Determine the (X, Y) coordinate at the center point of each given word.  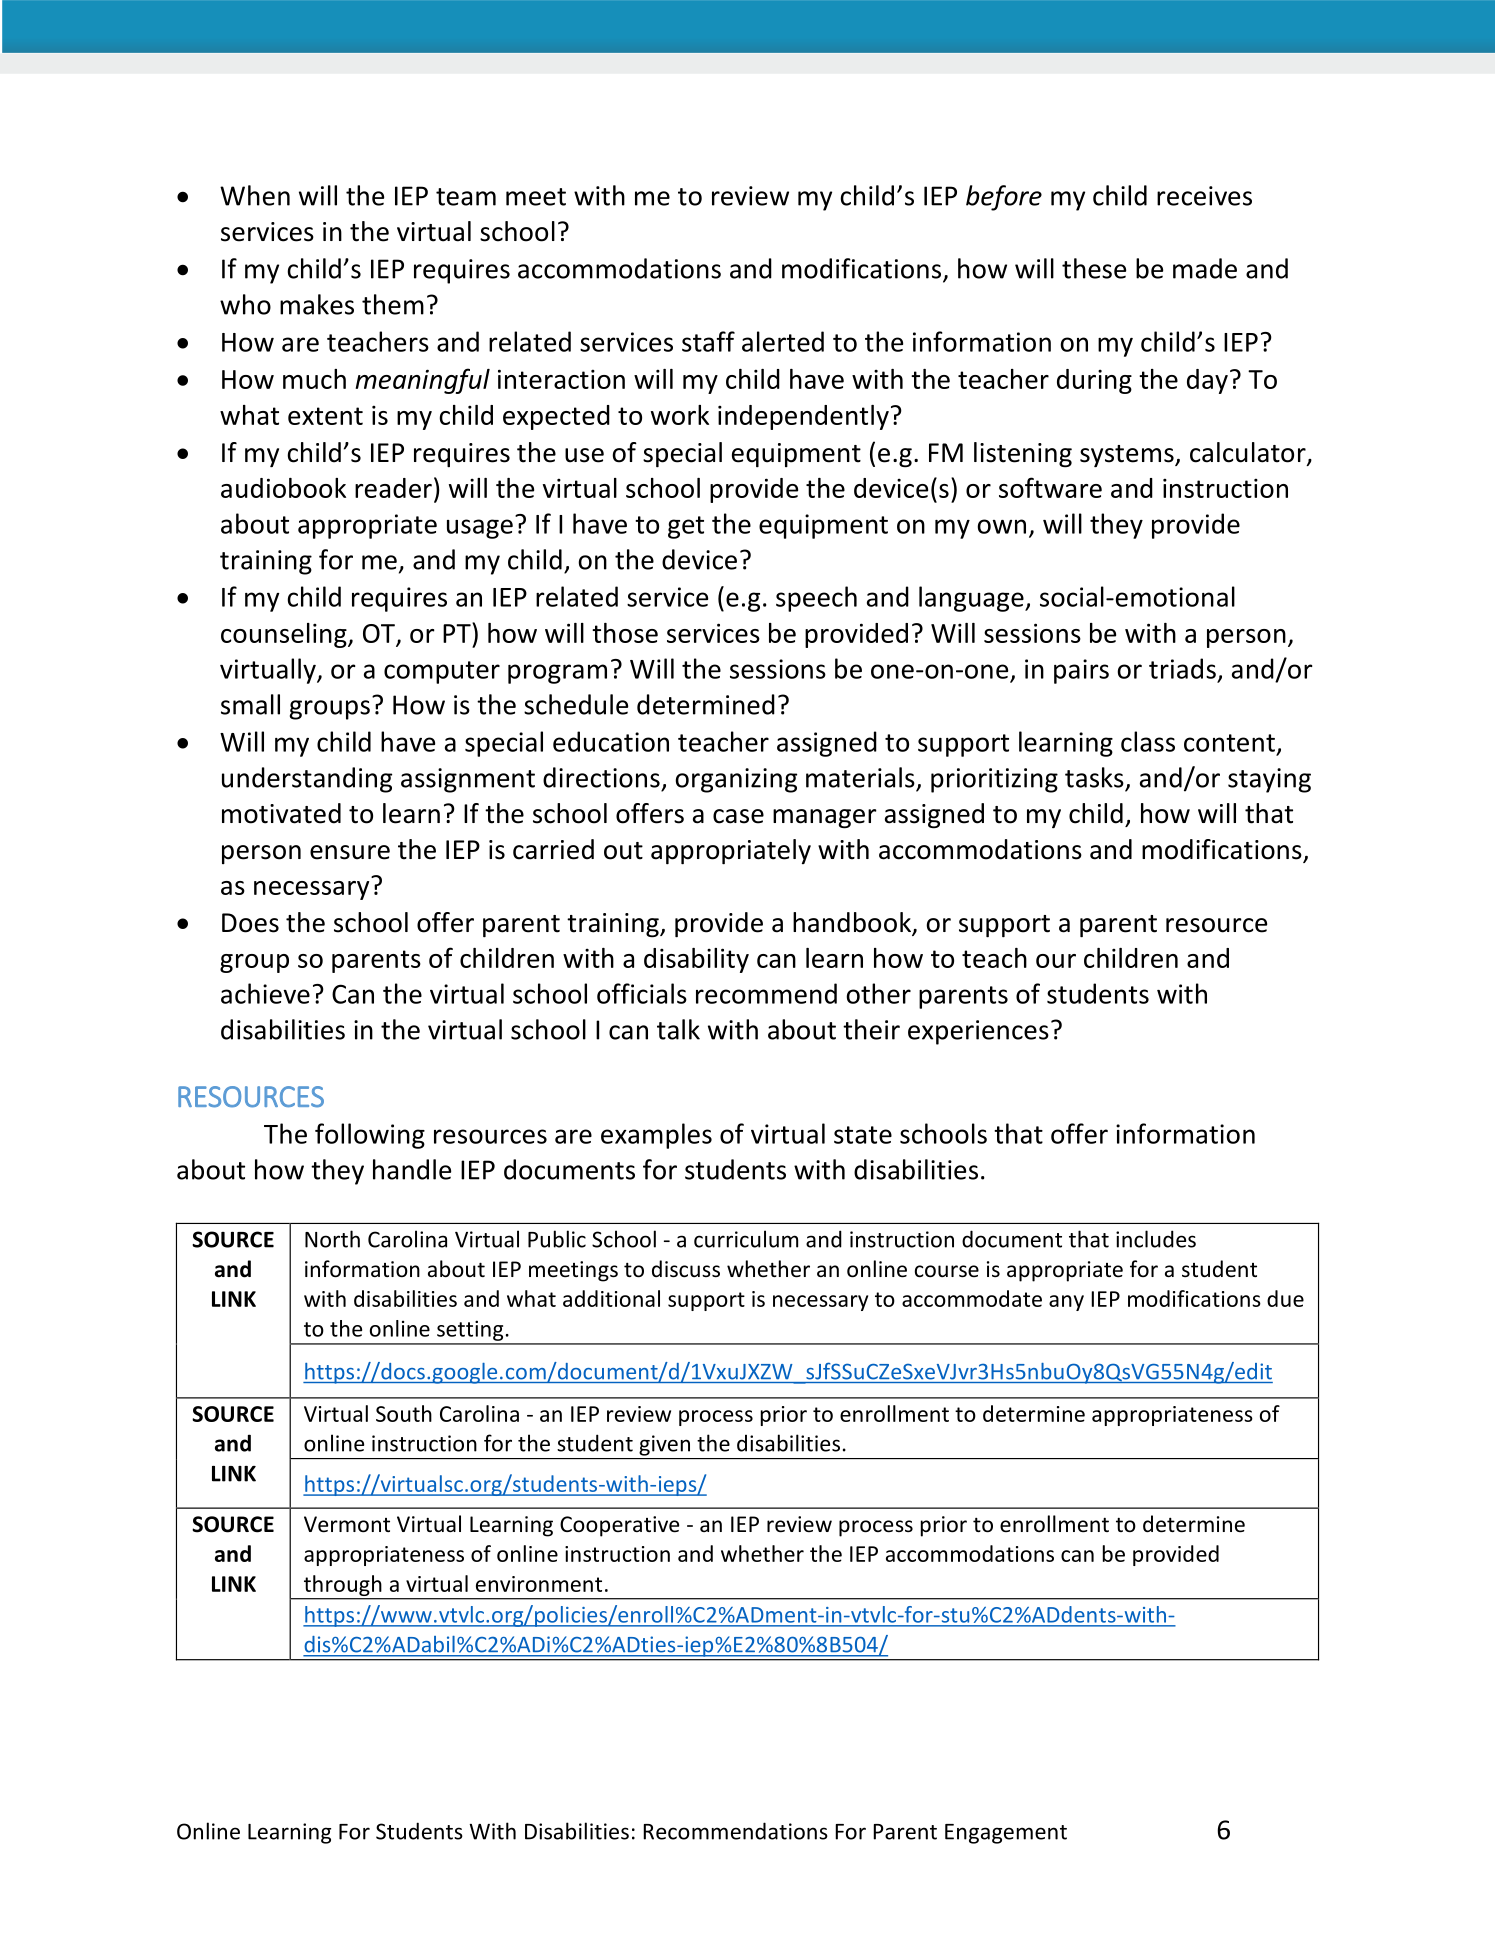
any (1066, 1303)
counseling (285, 635)
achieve (265, 993)
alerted (783, 341)
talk (678, 1029)
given (664, 1445)
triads (1182, 668)
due (1285, 1298)
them (393, 304)
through (342, 1585)
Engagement (1006, 1834)
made (1205, 268)
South (404, 1413)
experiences (978, 1032)
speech (816, 599)
